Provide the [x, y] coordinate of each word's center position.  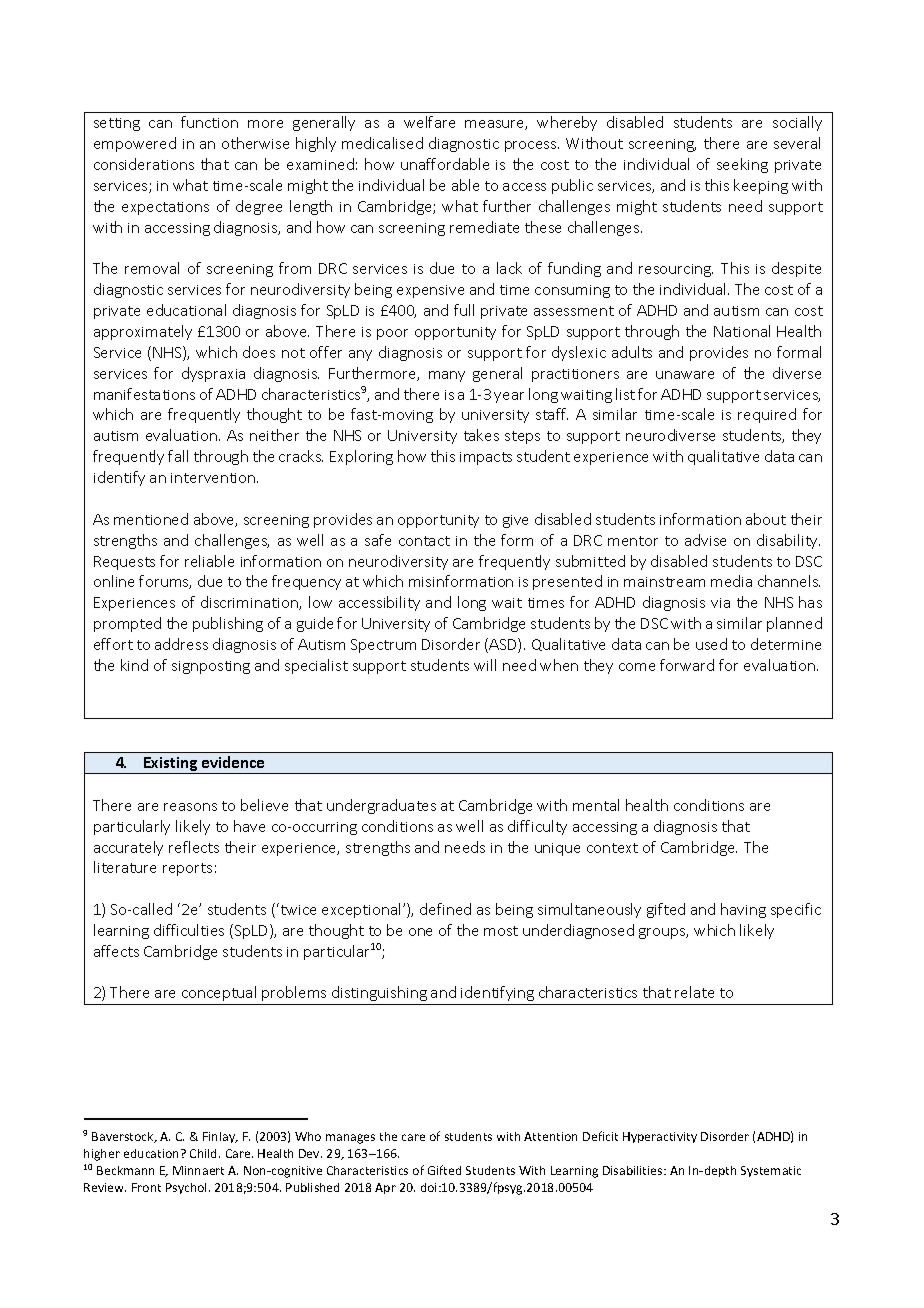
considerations [144, 164]
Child [205, 1153]
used [711, 644]
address [181, 644]
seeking [742, 165]
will [485, 665]
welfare [429, 122]
